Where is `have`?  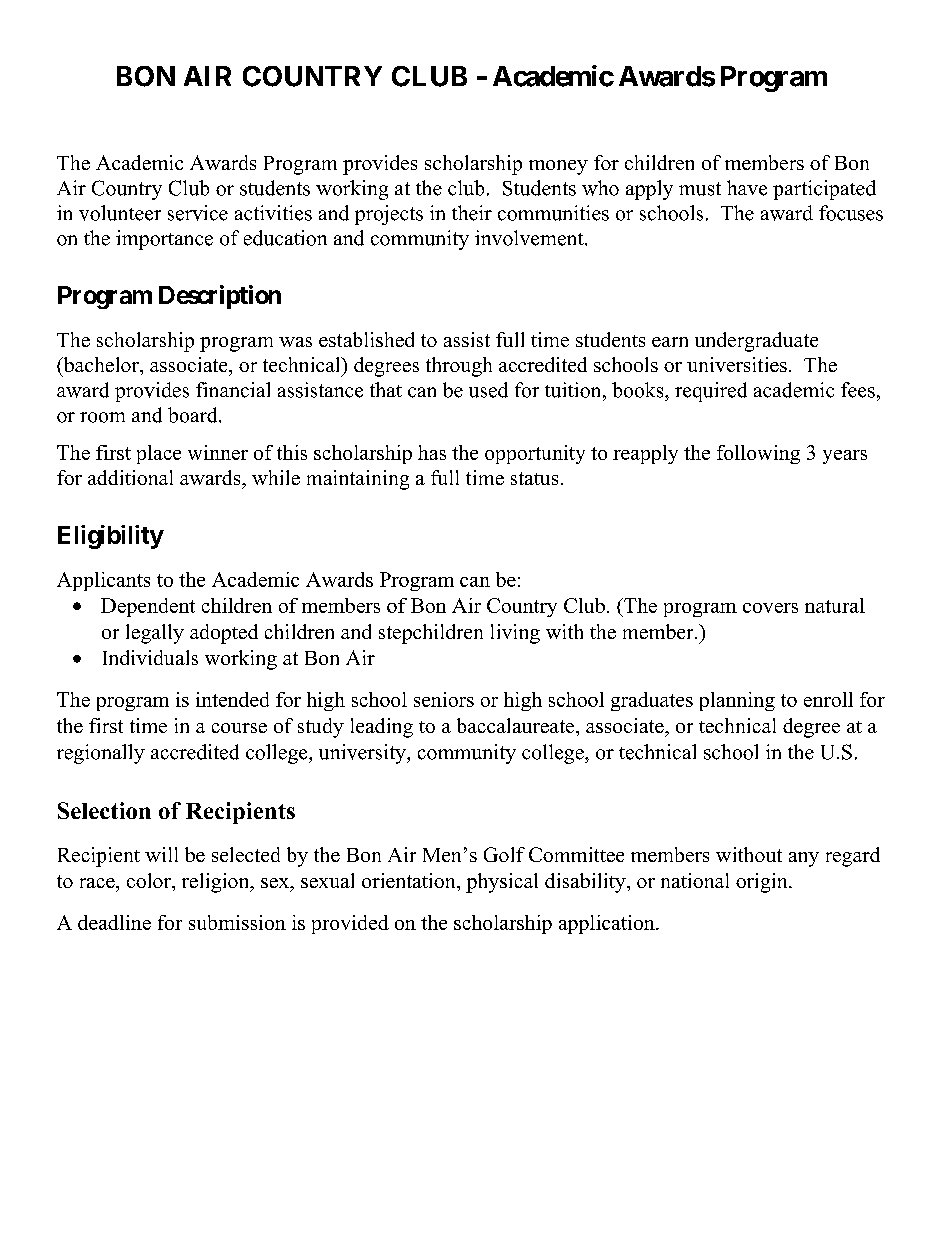 have is located at coordinates (747, 188).
